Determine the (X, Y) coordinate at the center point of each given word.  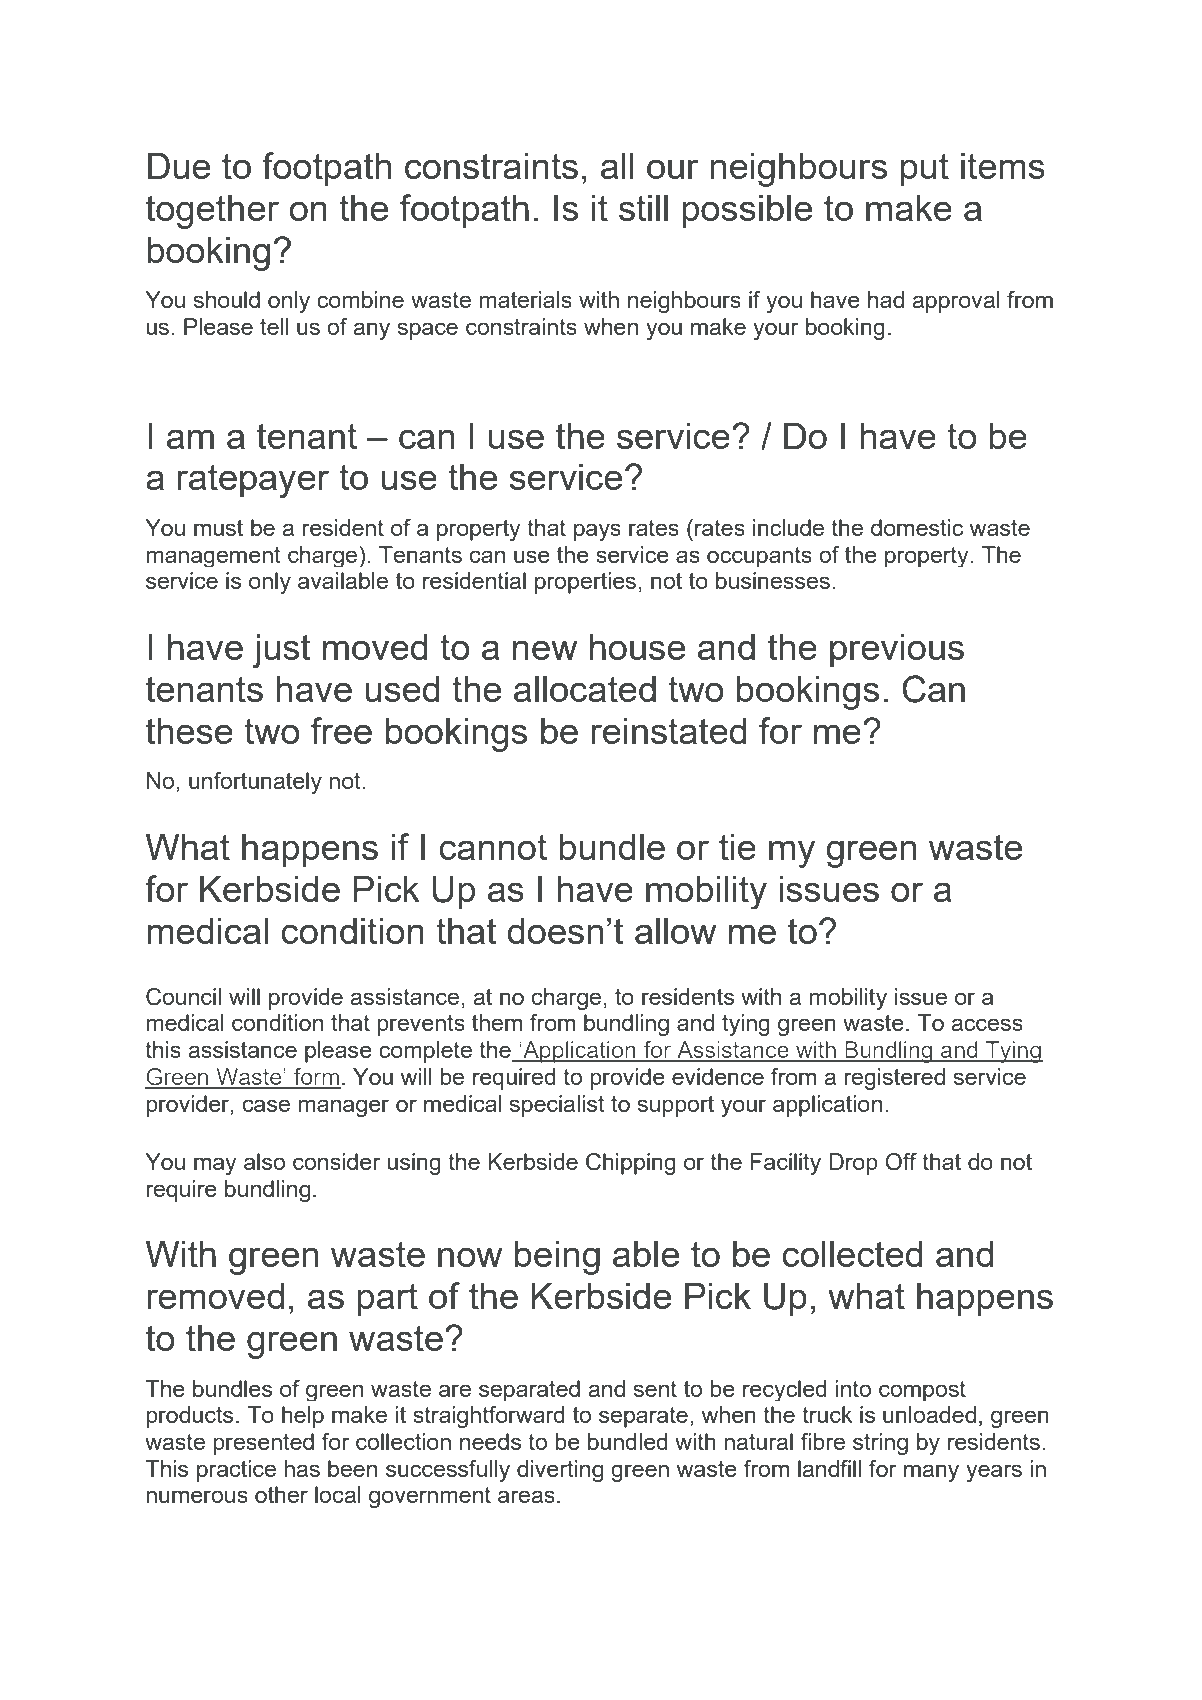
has (302, 1468)
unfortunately (255, 783)
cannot (493, 847)
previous (897, 651)
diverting (560, 1471)
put (925, 170)
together (212, 212)
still (643, 208)
